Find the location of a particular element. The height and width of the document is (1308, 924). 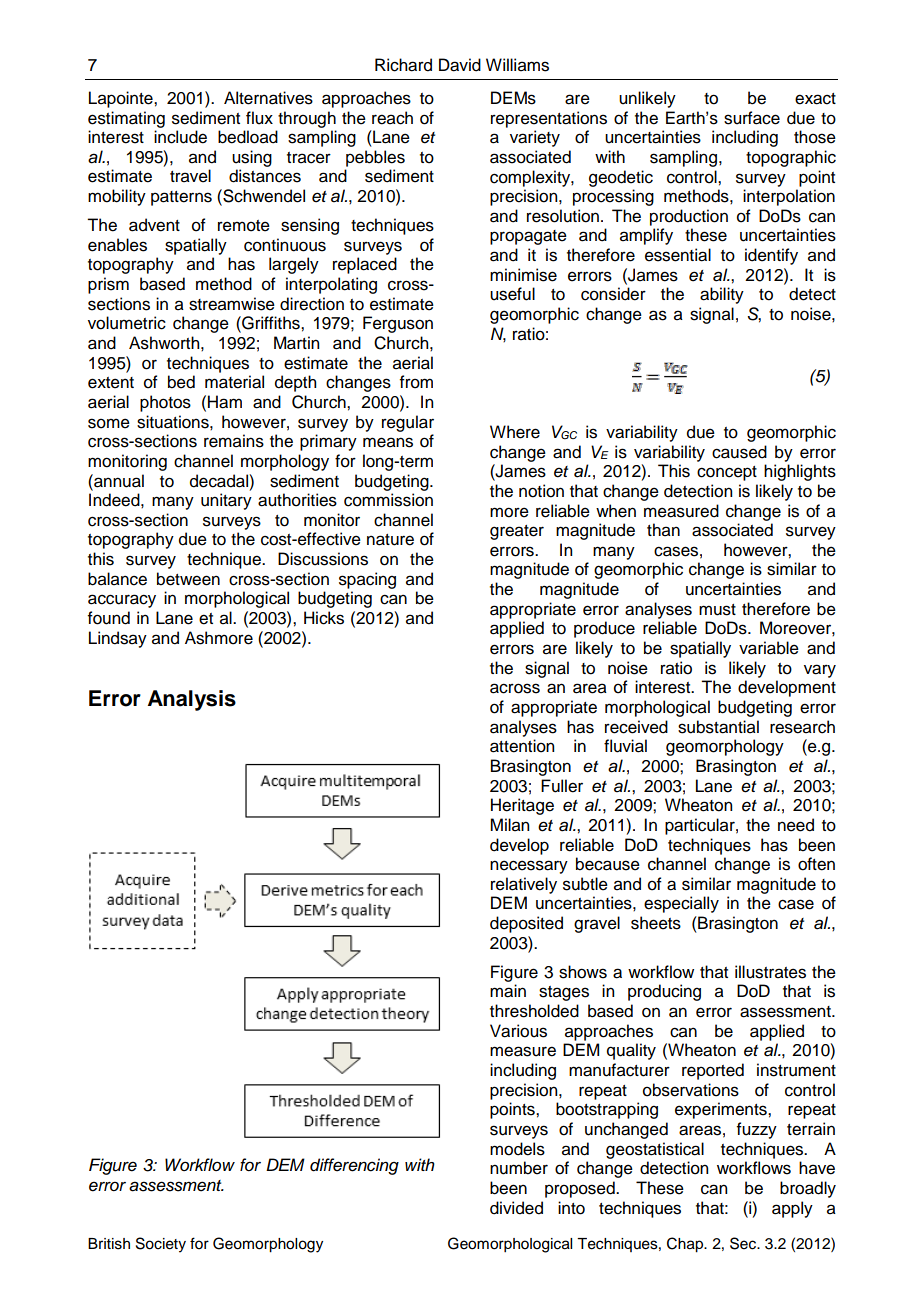

surface is located at coordinates (752, 118).
